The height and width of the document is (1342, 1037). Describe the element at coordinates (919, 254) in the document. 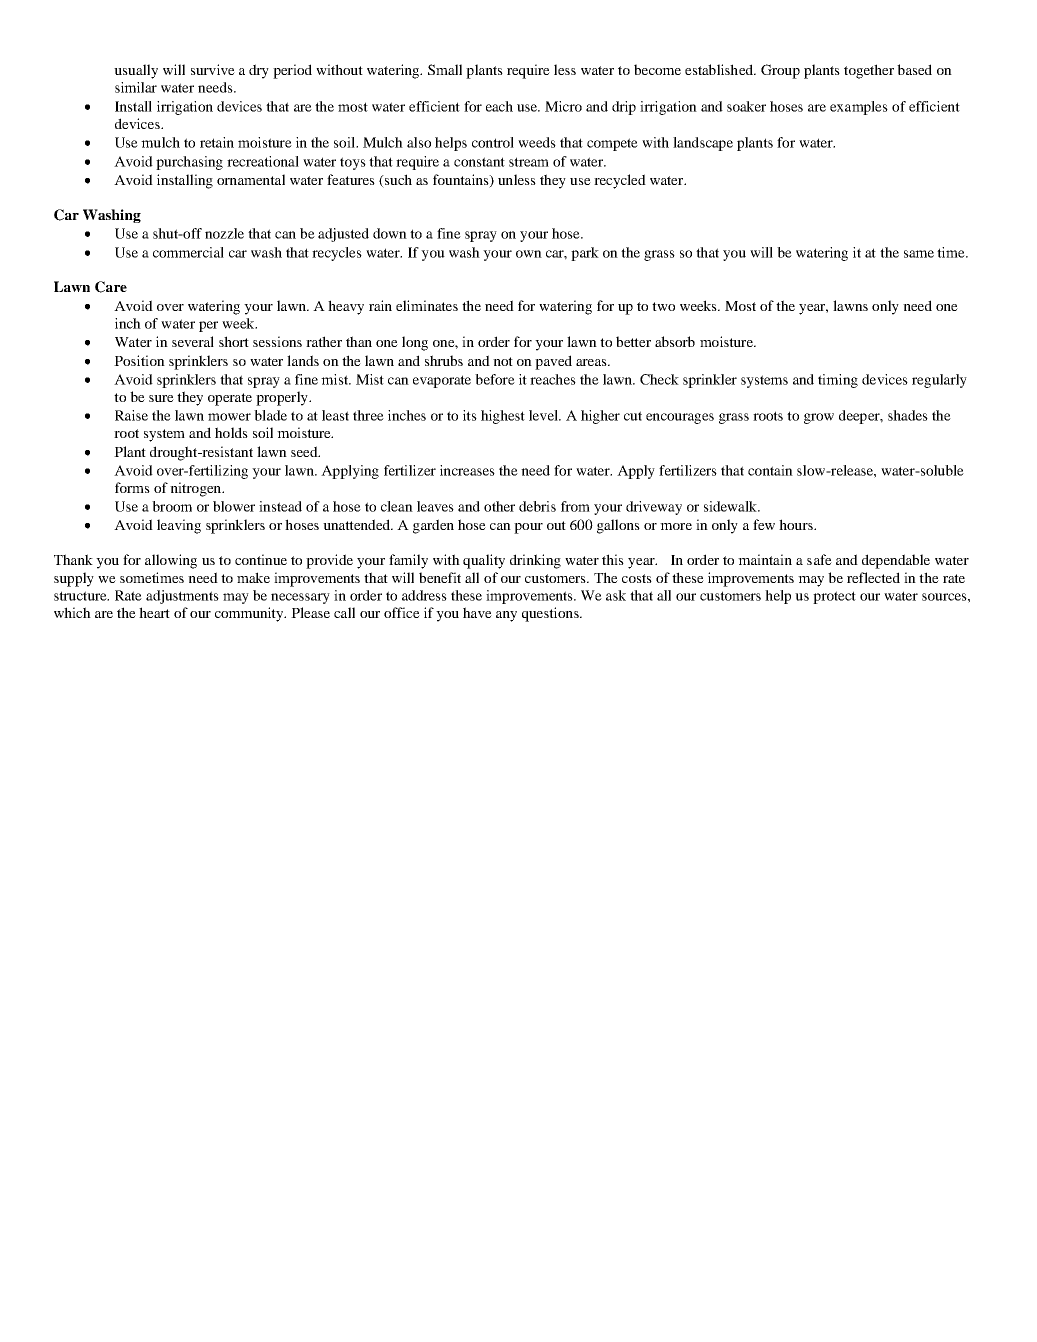

I see `same` at that location.
